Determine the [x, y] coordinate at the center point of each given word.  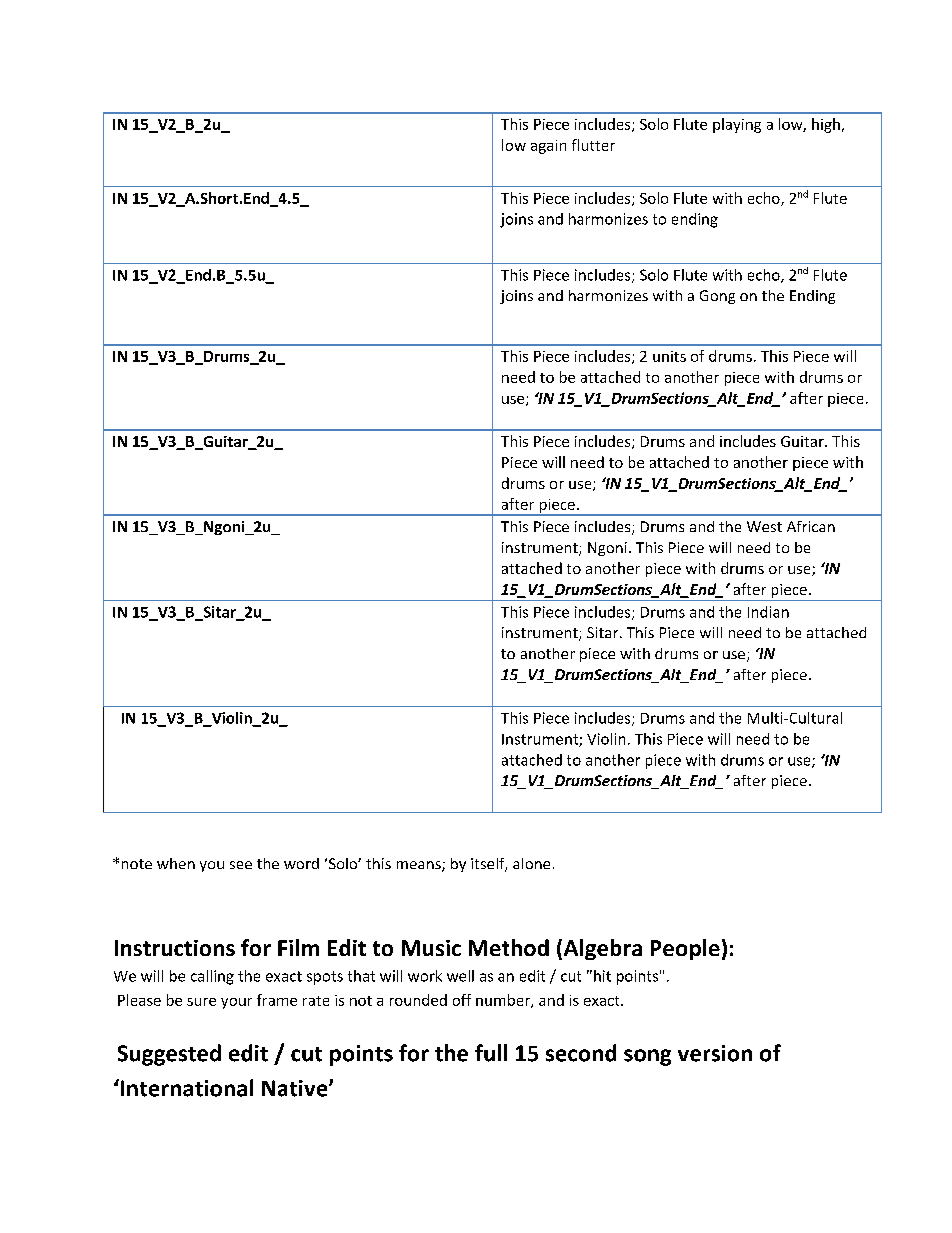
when [176, 863]
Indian [768, 612]
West [764, 526]
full [491, 1053]
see [241, 865]
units [669, 356]
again [548, 147]
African [811, 526]
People [685, 949]
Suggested [169, 1055]
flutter [593, 145]
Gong [717, 297]
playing [737, 125]
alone [531, 863]
